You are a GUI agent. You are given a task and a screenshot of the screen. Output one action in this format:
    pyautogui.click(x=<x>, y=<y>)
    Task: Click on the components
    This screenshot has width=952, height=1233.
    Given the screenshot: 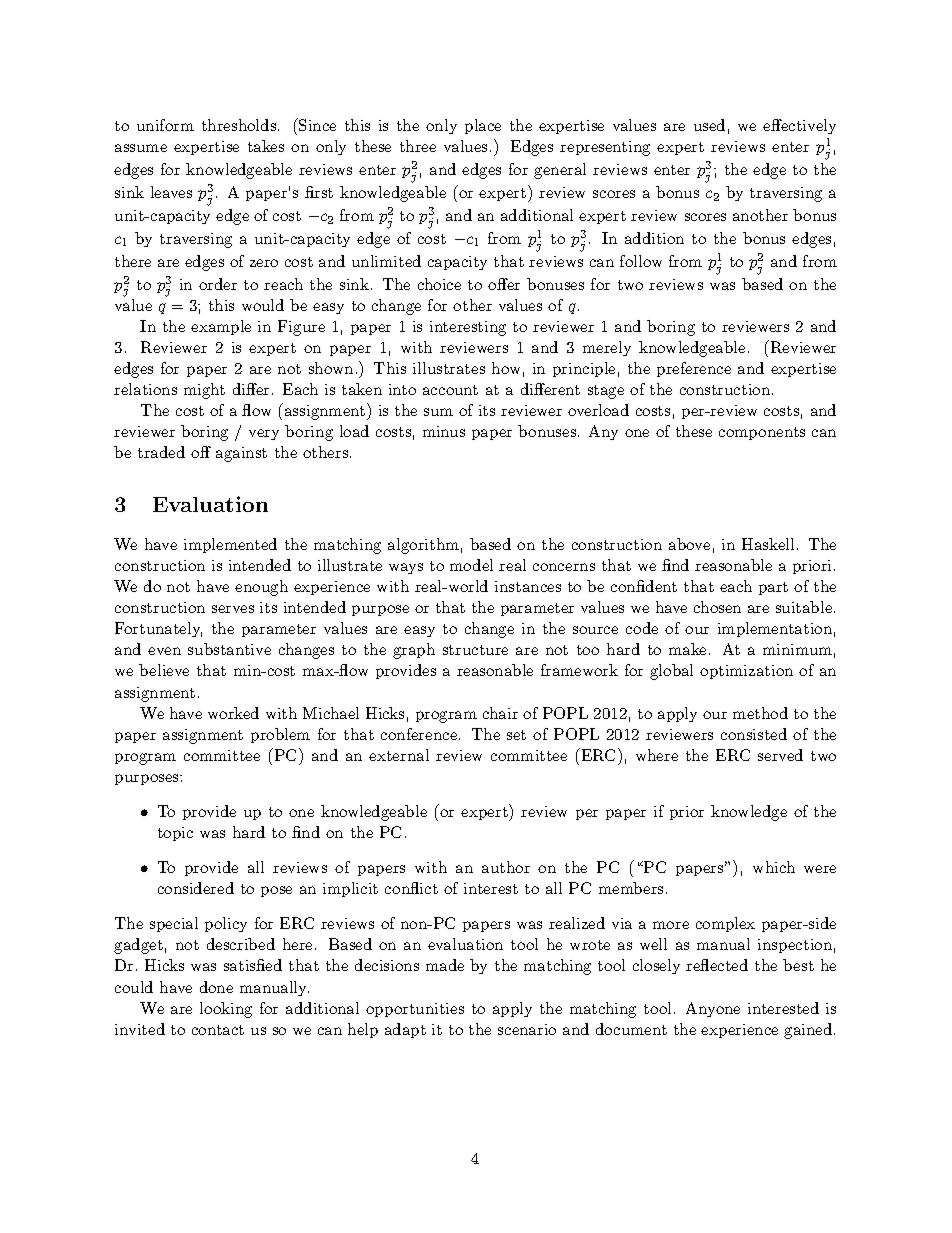 What is the action you would take?
    pyautogui.click(x=762, y=433)
